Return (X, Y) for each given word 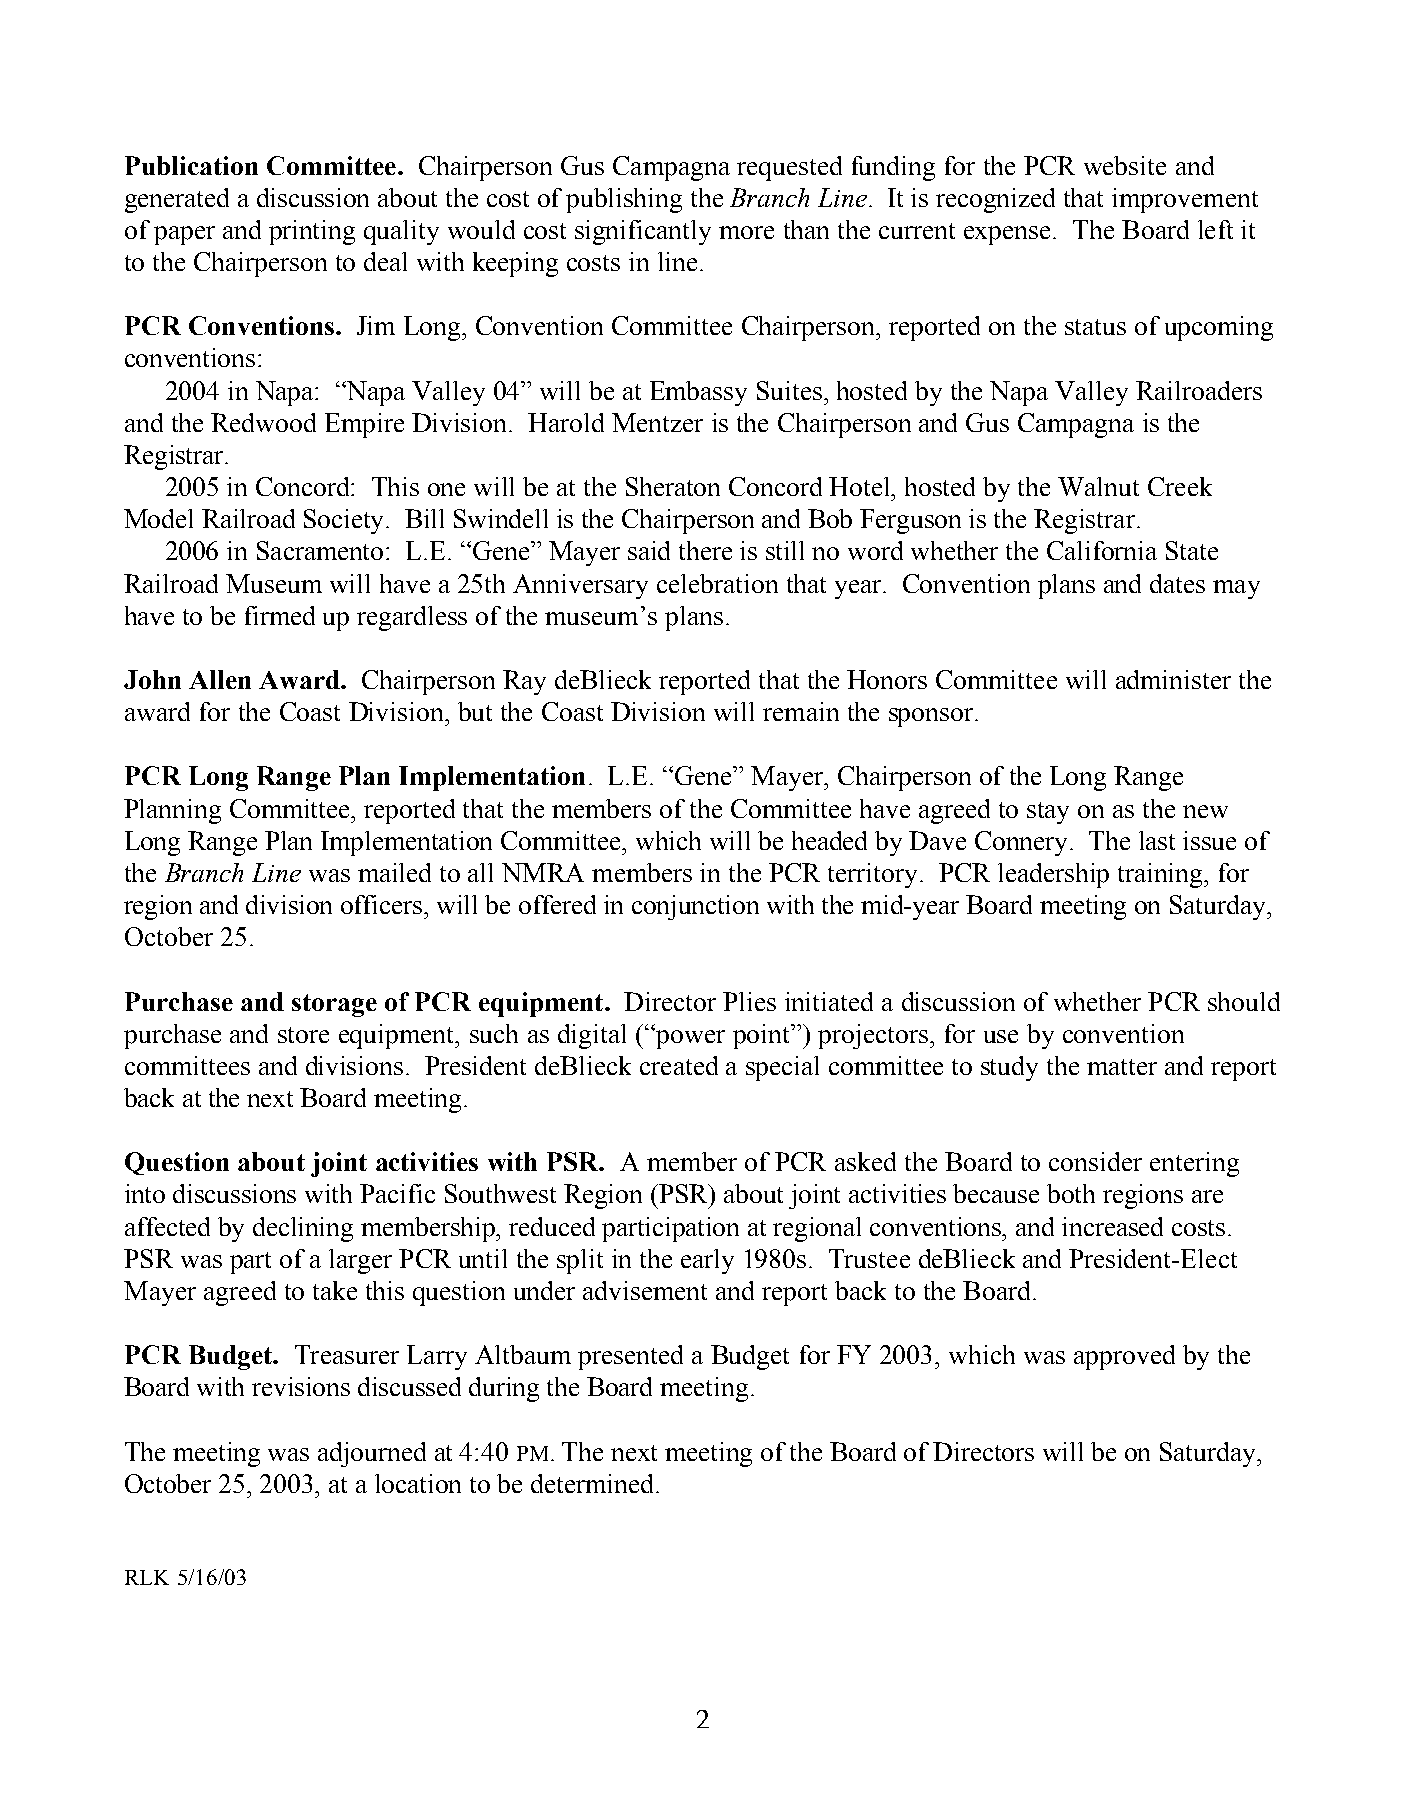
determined (594, 1483)
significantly (643, 232)
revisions (301, 1386)
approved (1124, 1357)
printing (312, 232)
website (1125, 165)
